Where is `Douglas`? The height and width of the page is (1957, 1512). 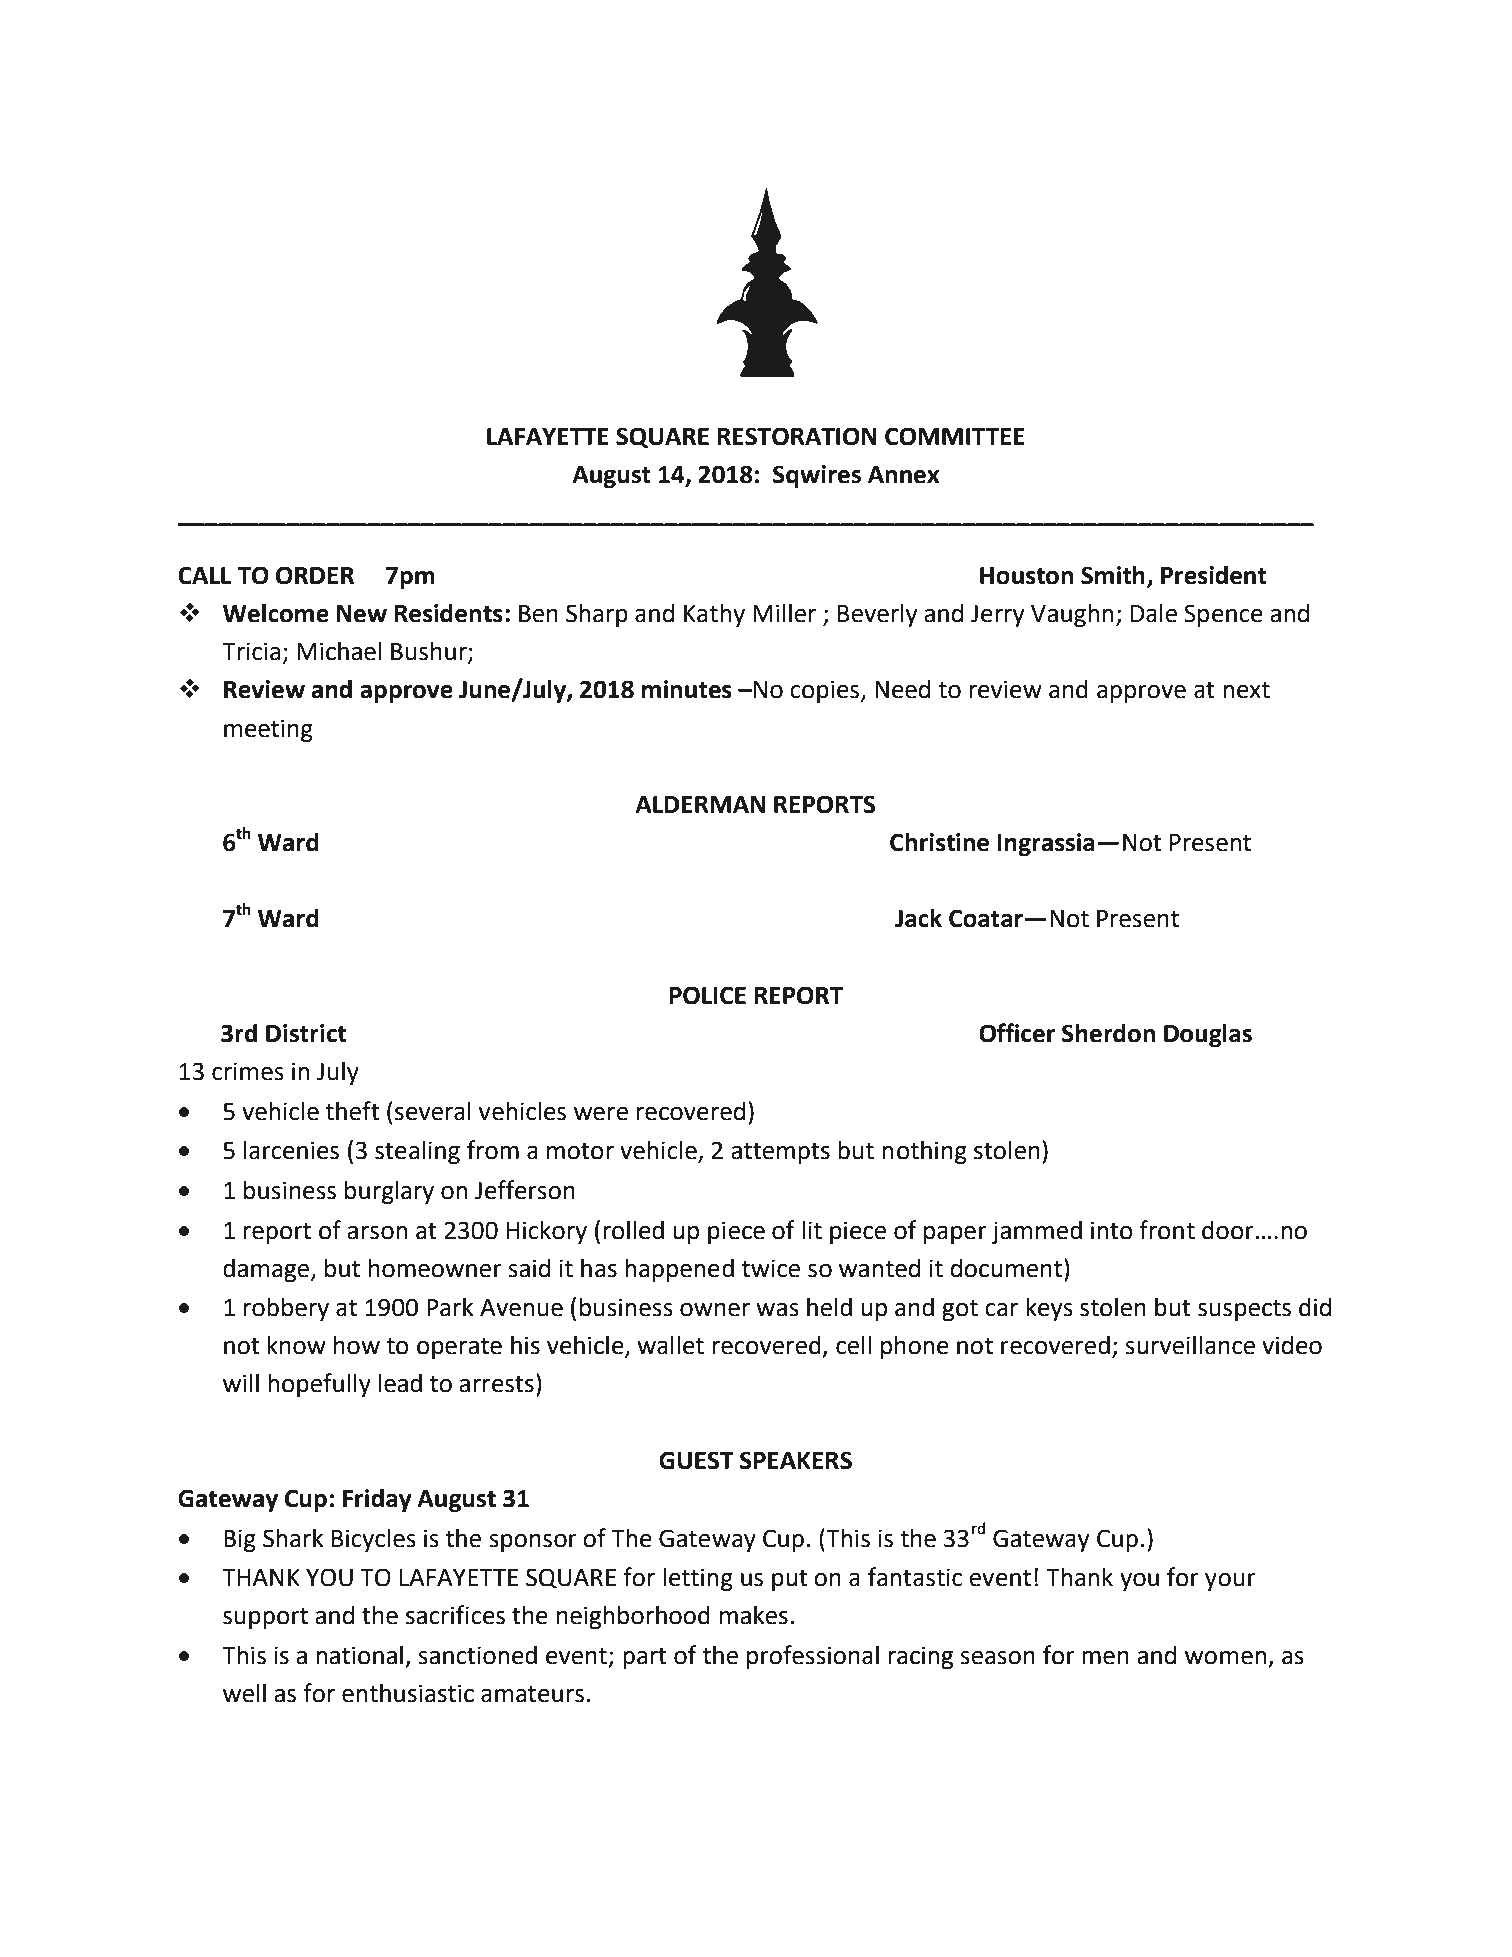
Douglas is located at coordinates (1208, 1035).
